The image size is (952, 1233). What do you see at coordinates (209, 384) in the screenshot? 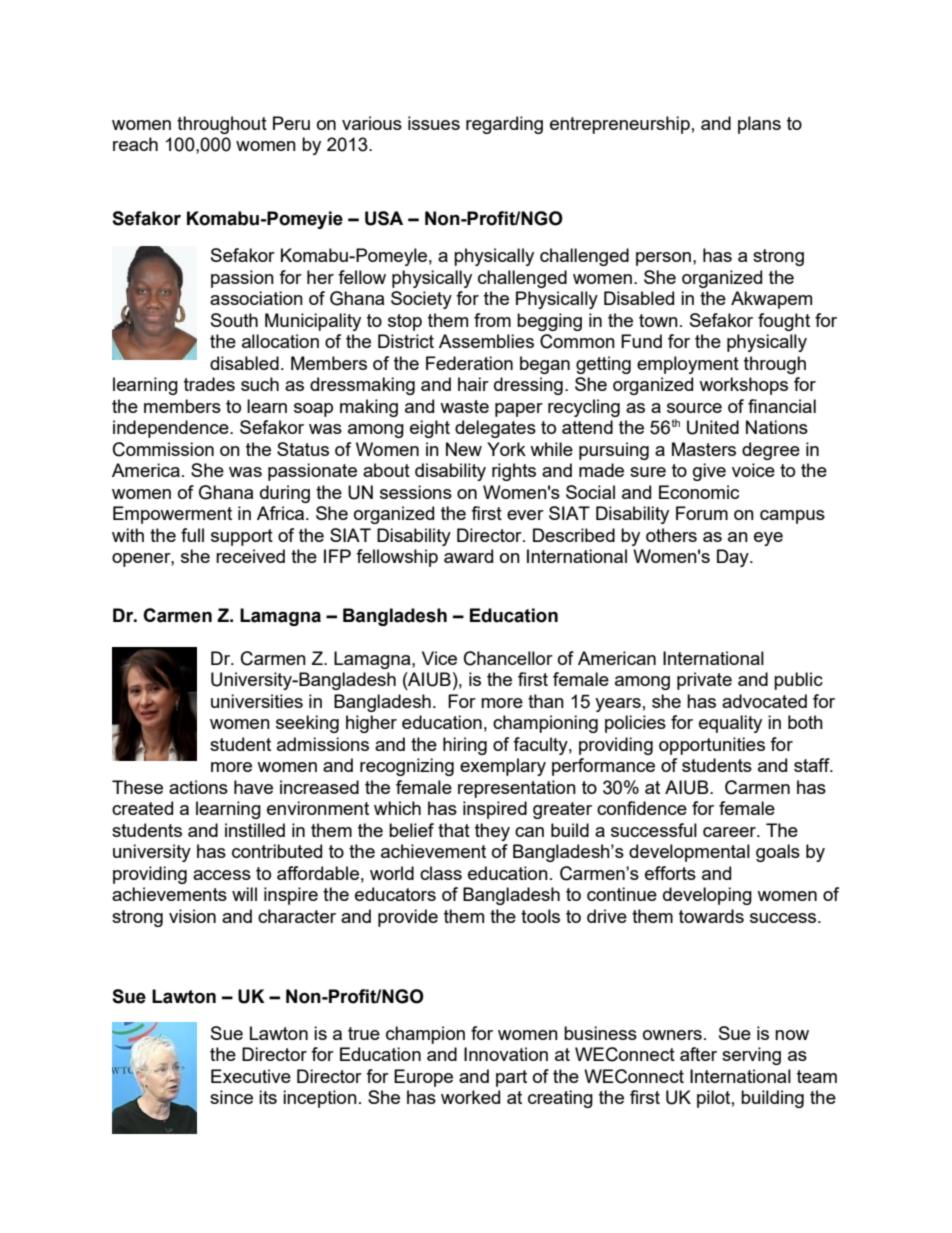
I see `trades` at bounding box center [209, 384].
